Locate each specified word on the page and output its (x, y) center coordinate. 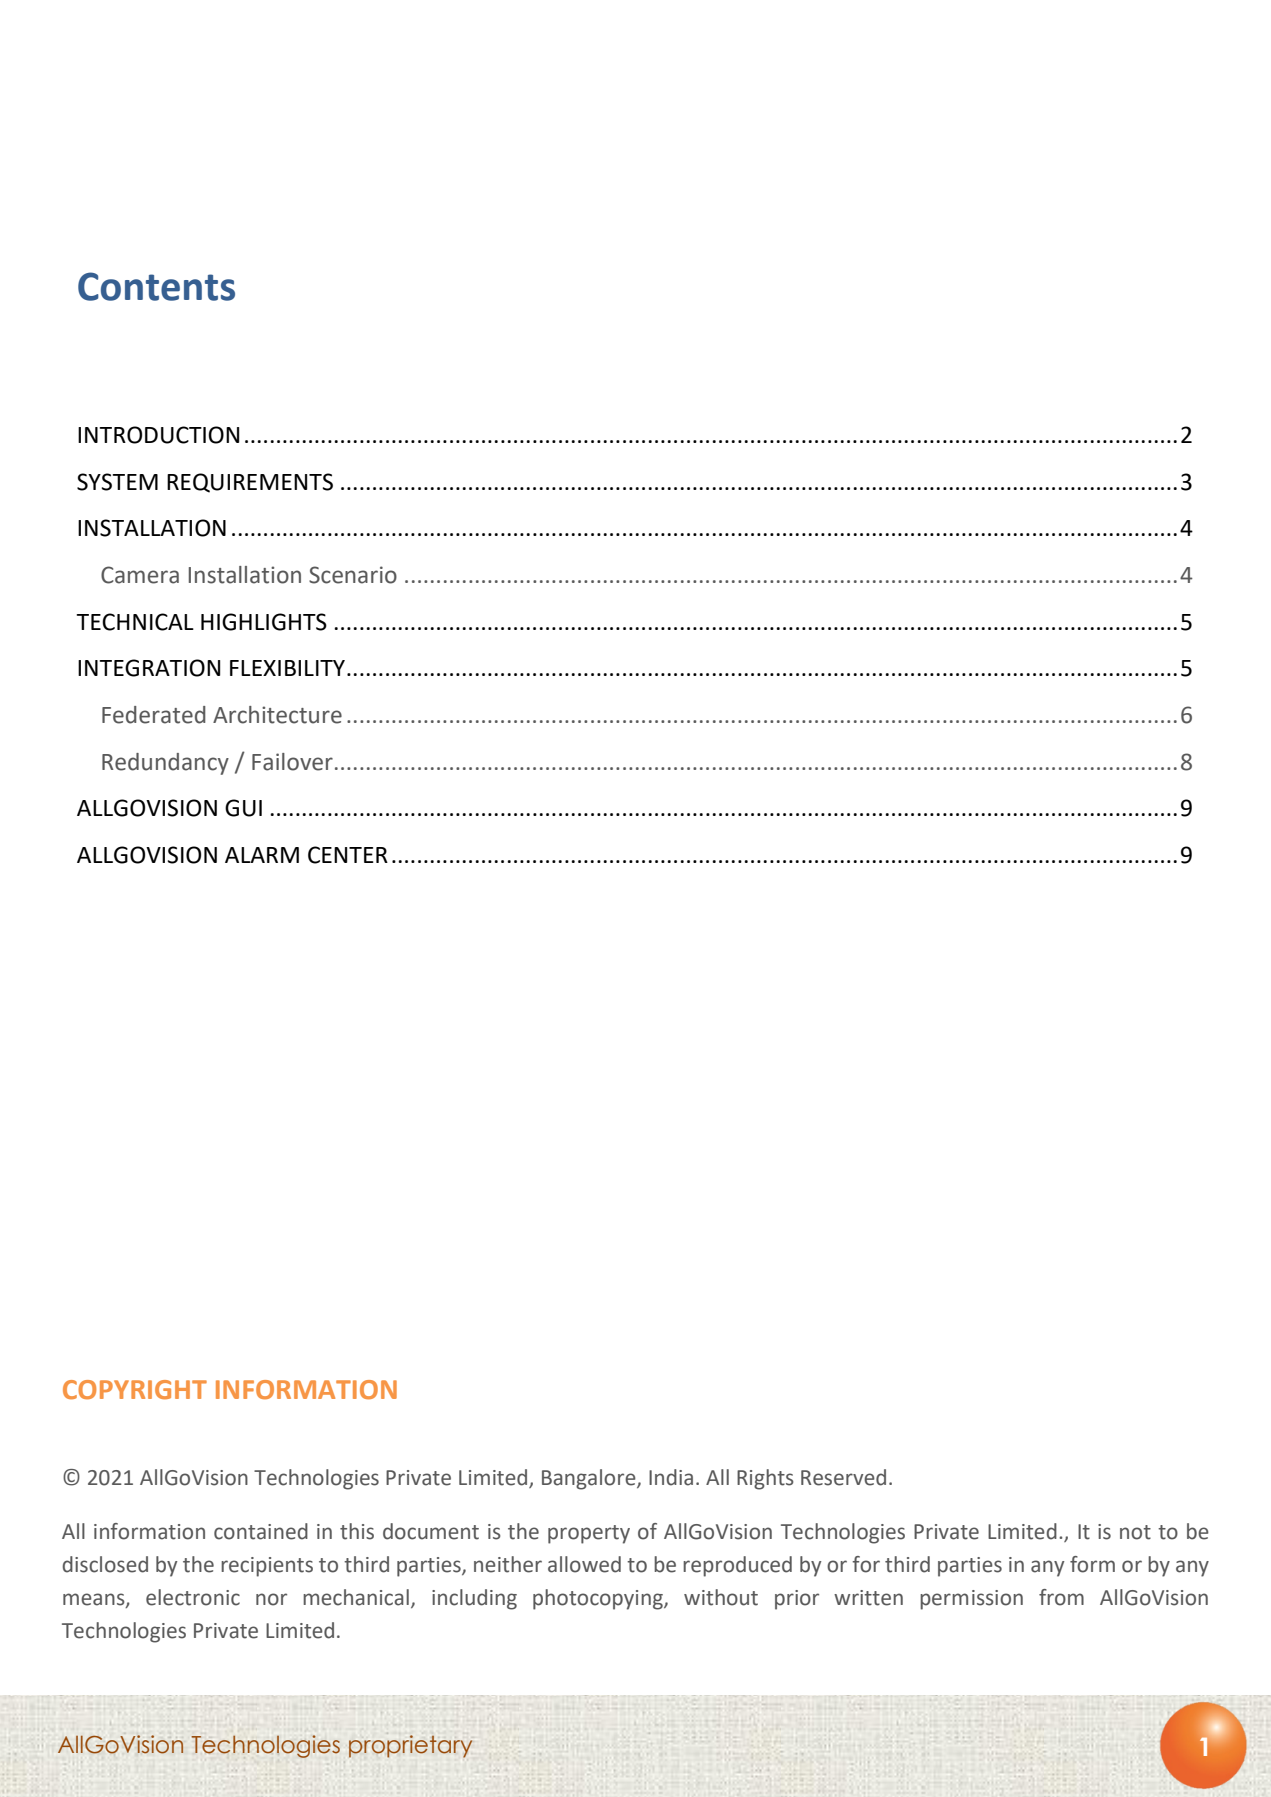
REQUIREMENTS (250, 483)
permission (971, 1600)
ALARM (262, 855)
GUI (243, 808)
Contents (156, 286)
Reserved (843, 1477)
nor (271, 1599)
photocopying (599, 1599)
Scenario (353, 575)
